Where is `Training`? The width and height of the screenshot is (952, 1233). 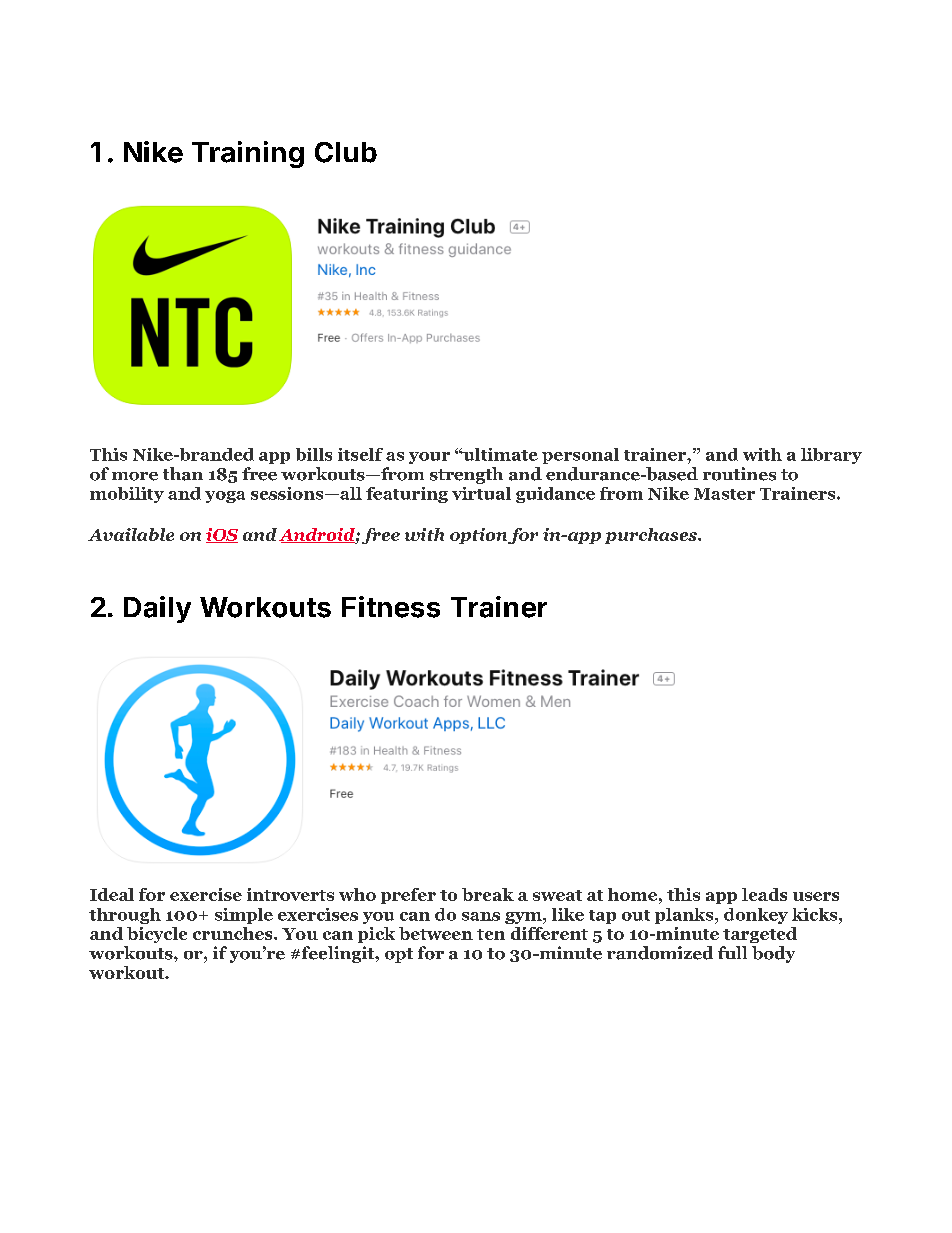
Training is located at coordinates (248, 154).
